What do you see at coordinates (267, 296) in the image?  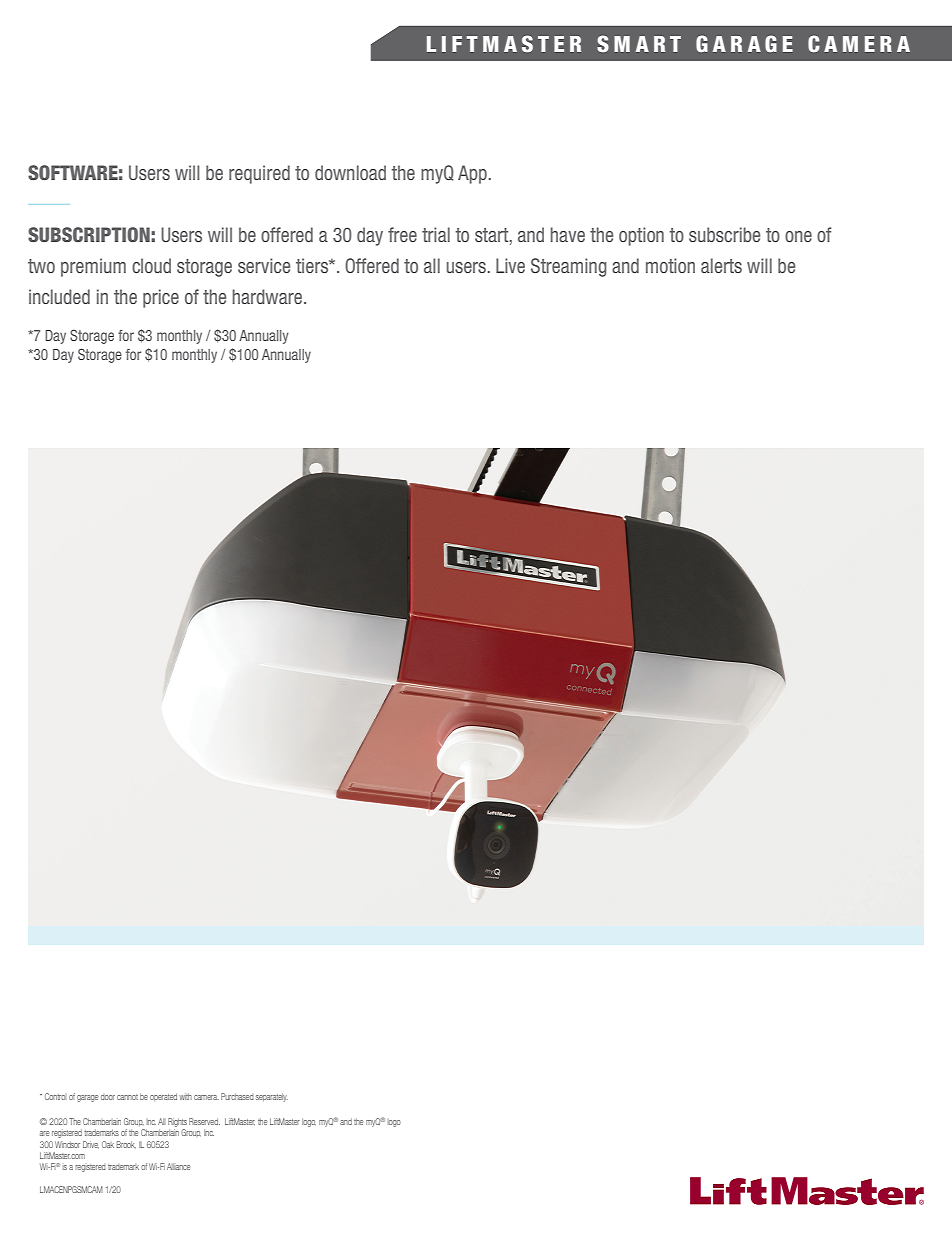 I see `hardware` at bounding box center [267, 296].
